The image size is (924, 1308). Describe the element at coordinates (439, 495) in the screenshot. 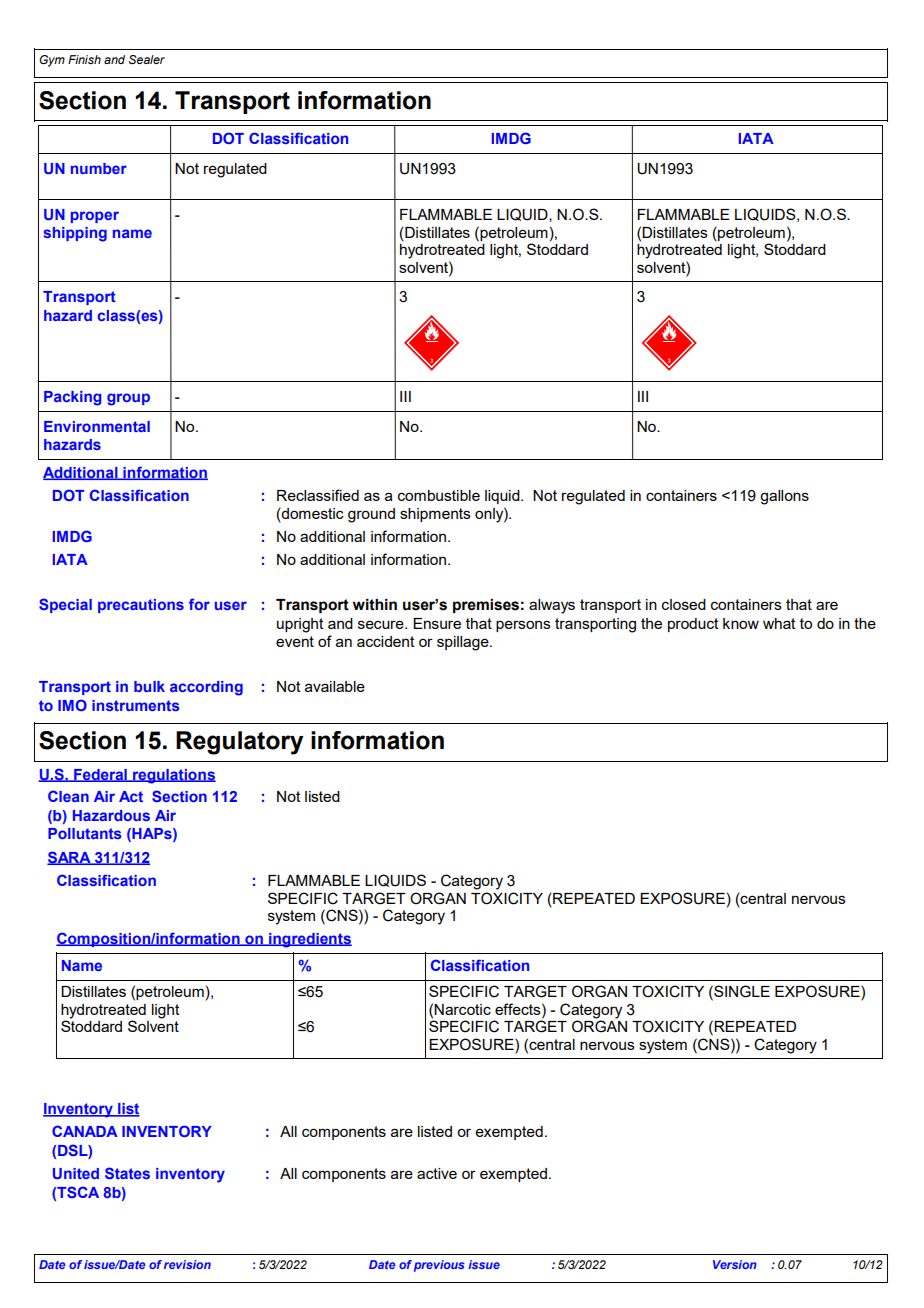

I see `combustible` at that location.
